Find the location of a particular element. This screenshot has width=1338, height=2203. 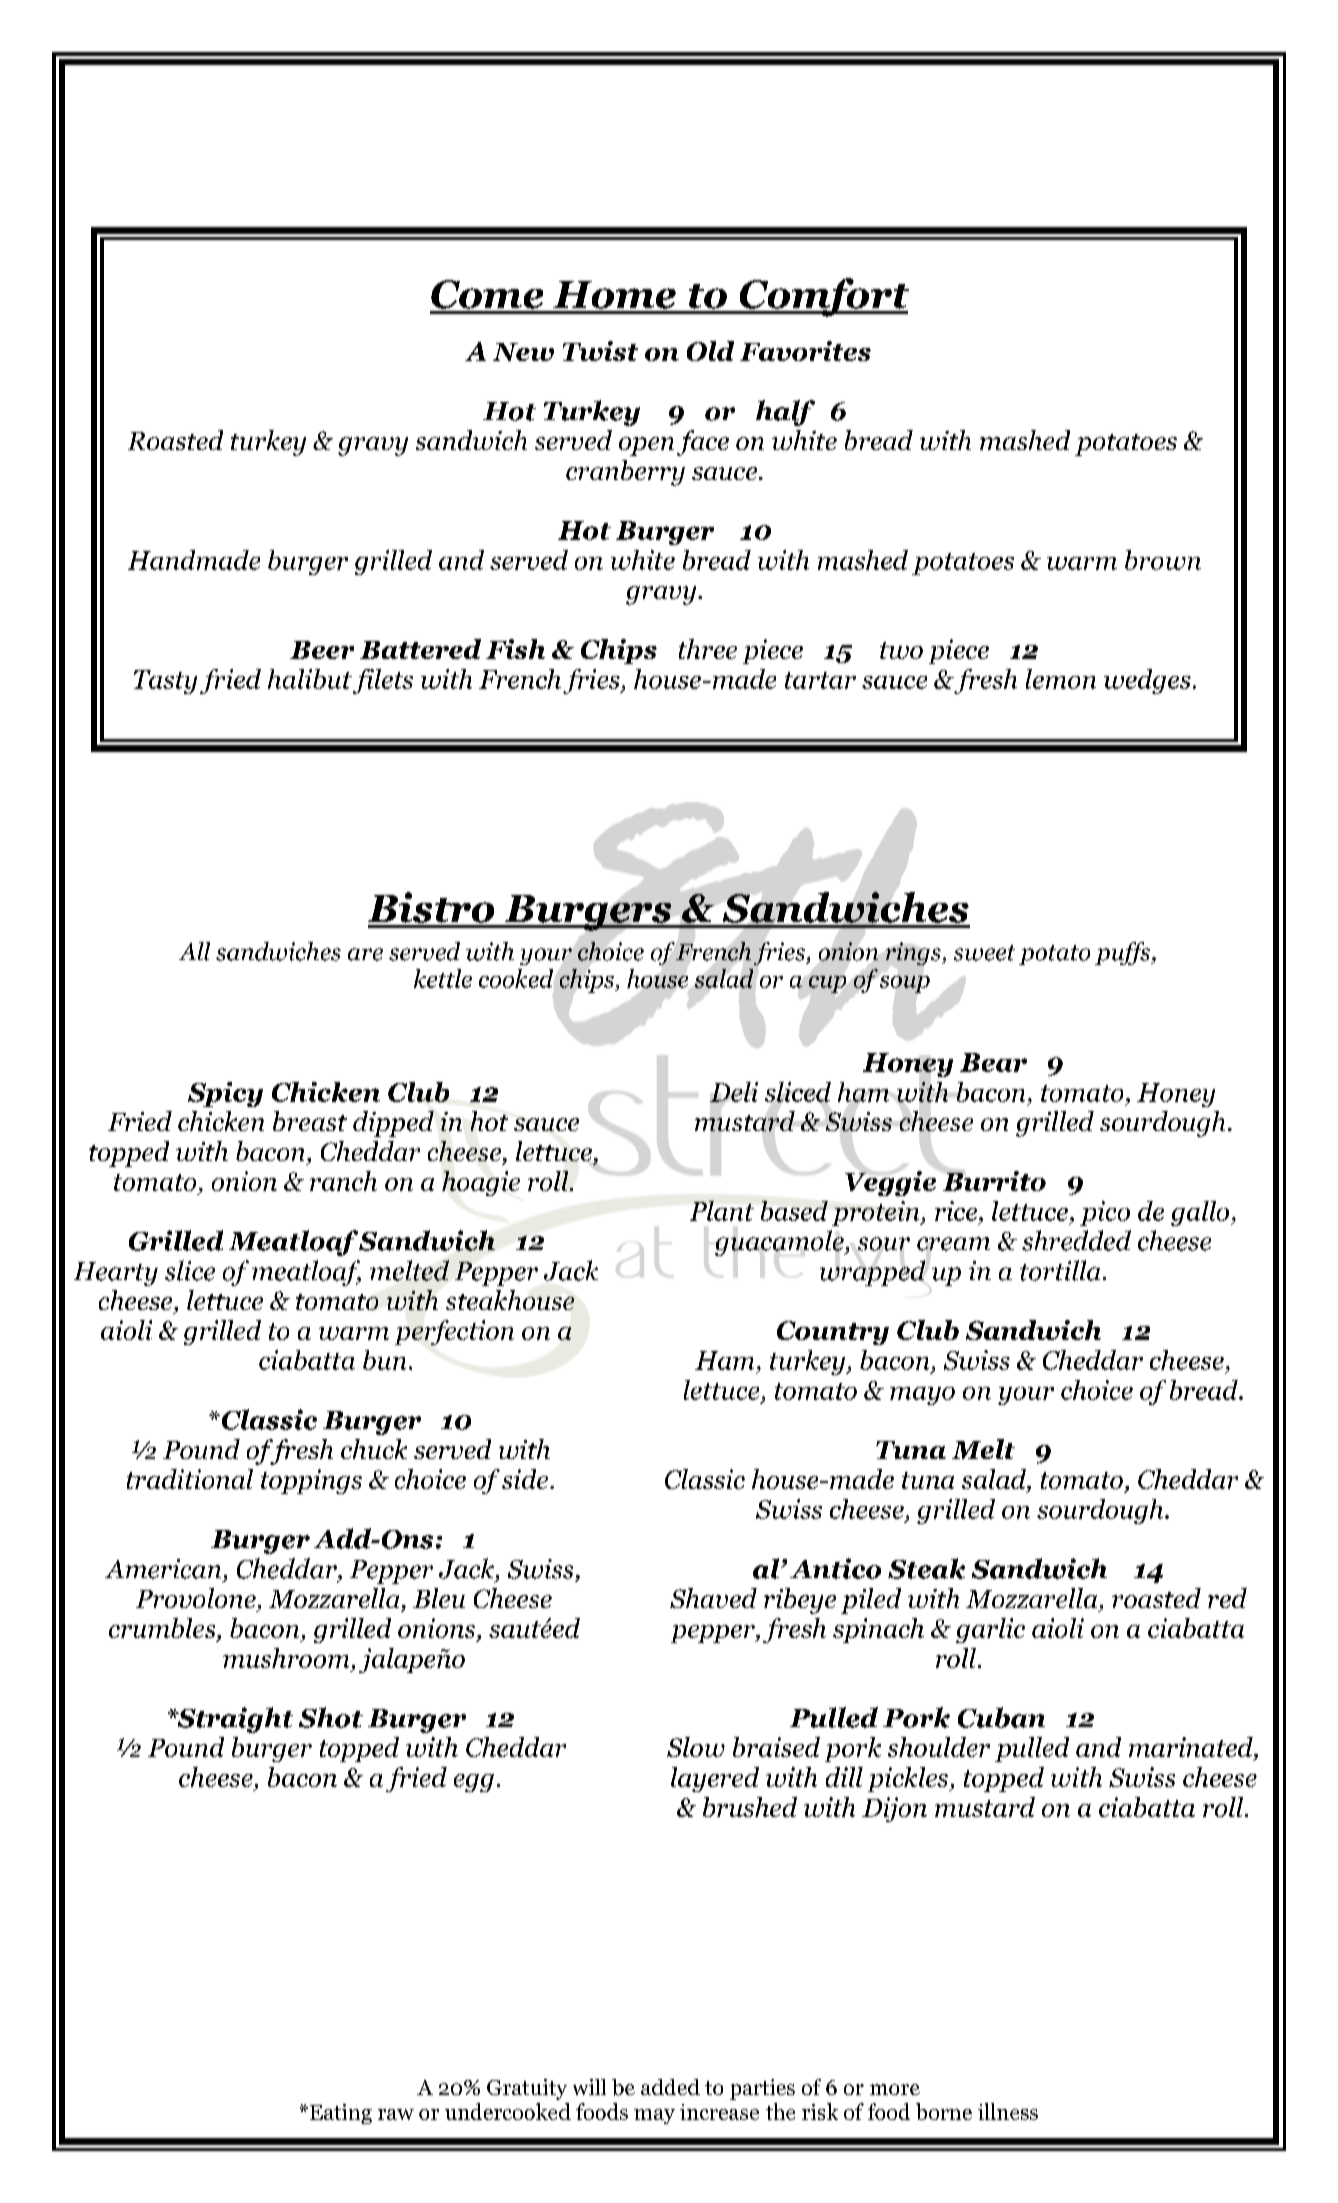

illness is located at coordinates (1008, 2111).
